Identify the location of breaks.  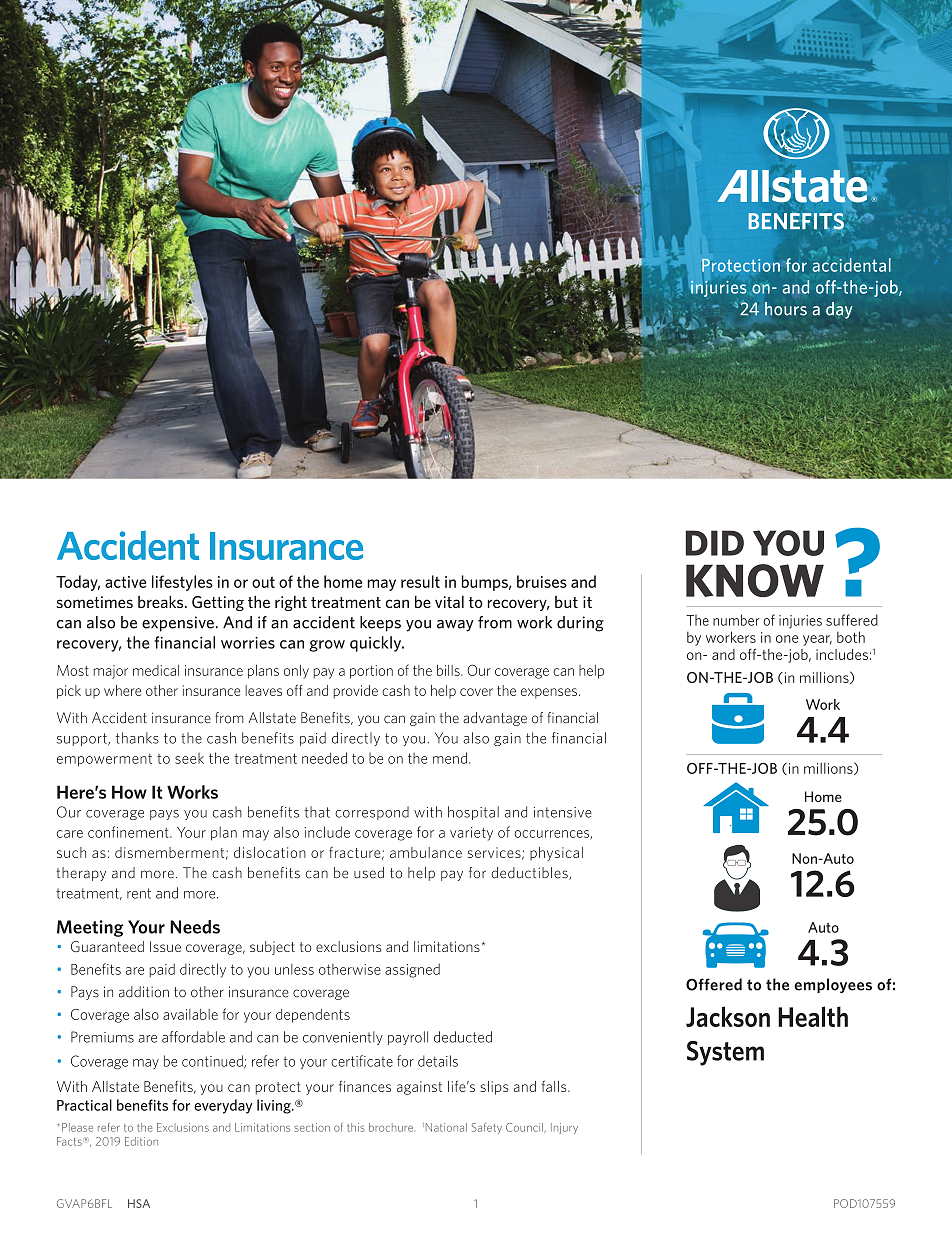
(162, 601).
